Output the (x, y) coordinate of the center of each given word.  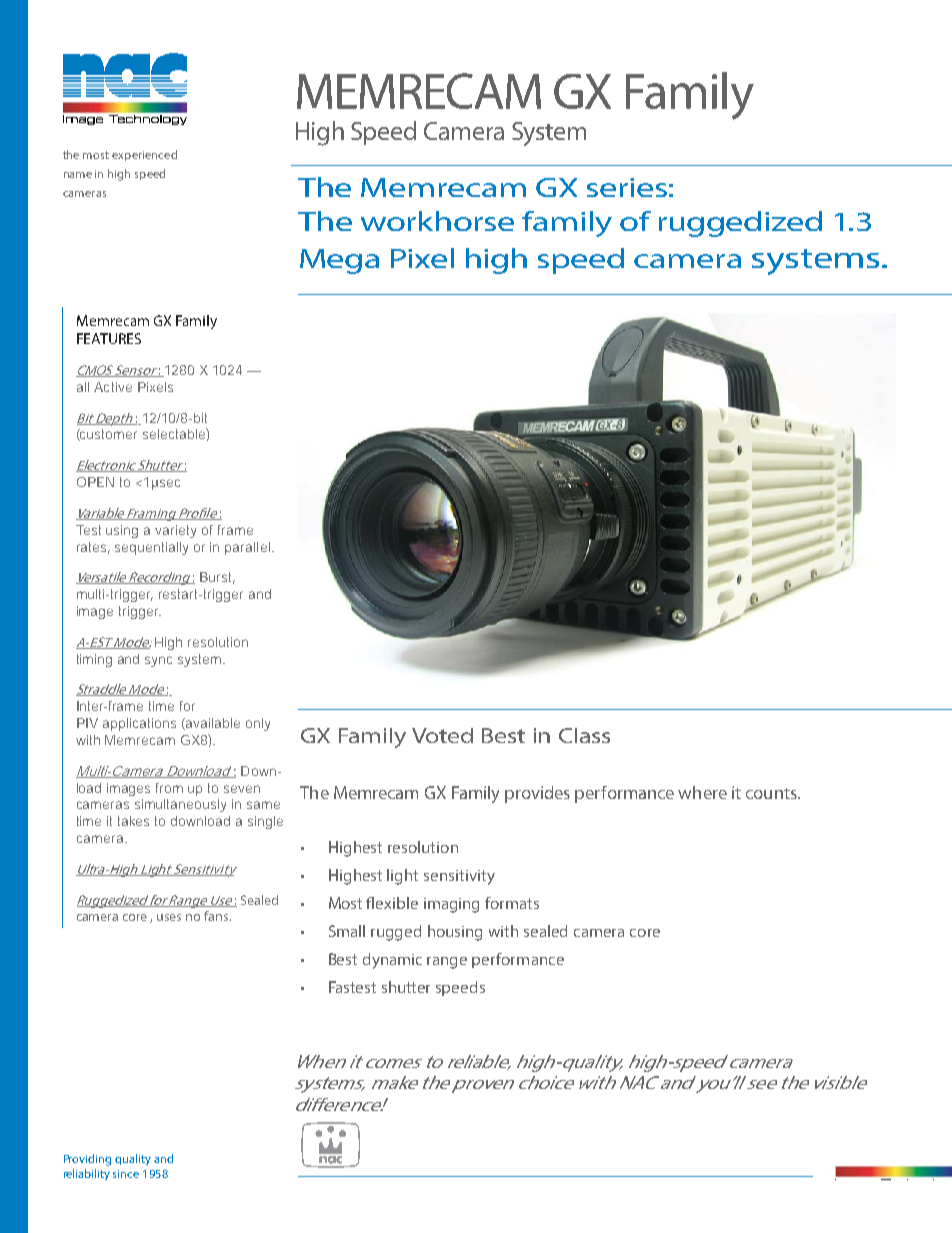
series (627, 187)
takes (133, 821)
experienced (144, 155)
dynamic (392, 961)
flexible (392, 903)
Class (584, 735)
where (702, 792)
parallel (247, 548)
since (126, 1174)
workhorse (437, 221)
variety (175, 531)
